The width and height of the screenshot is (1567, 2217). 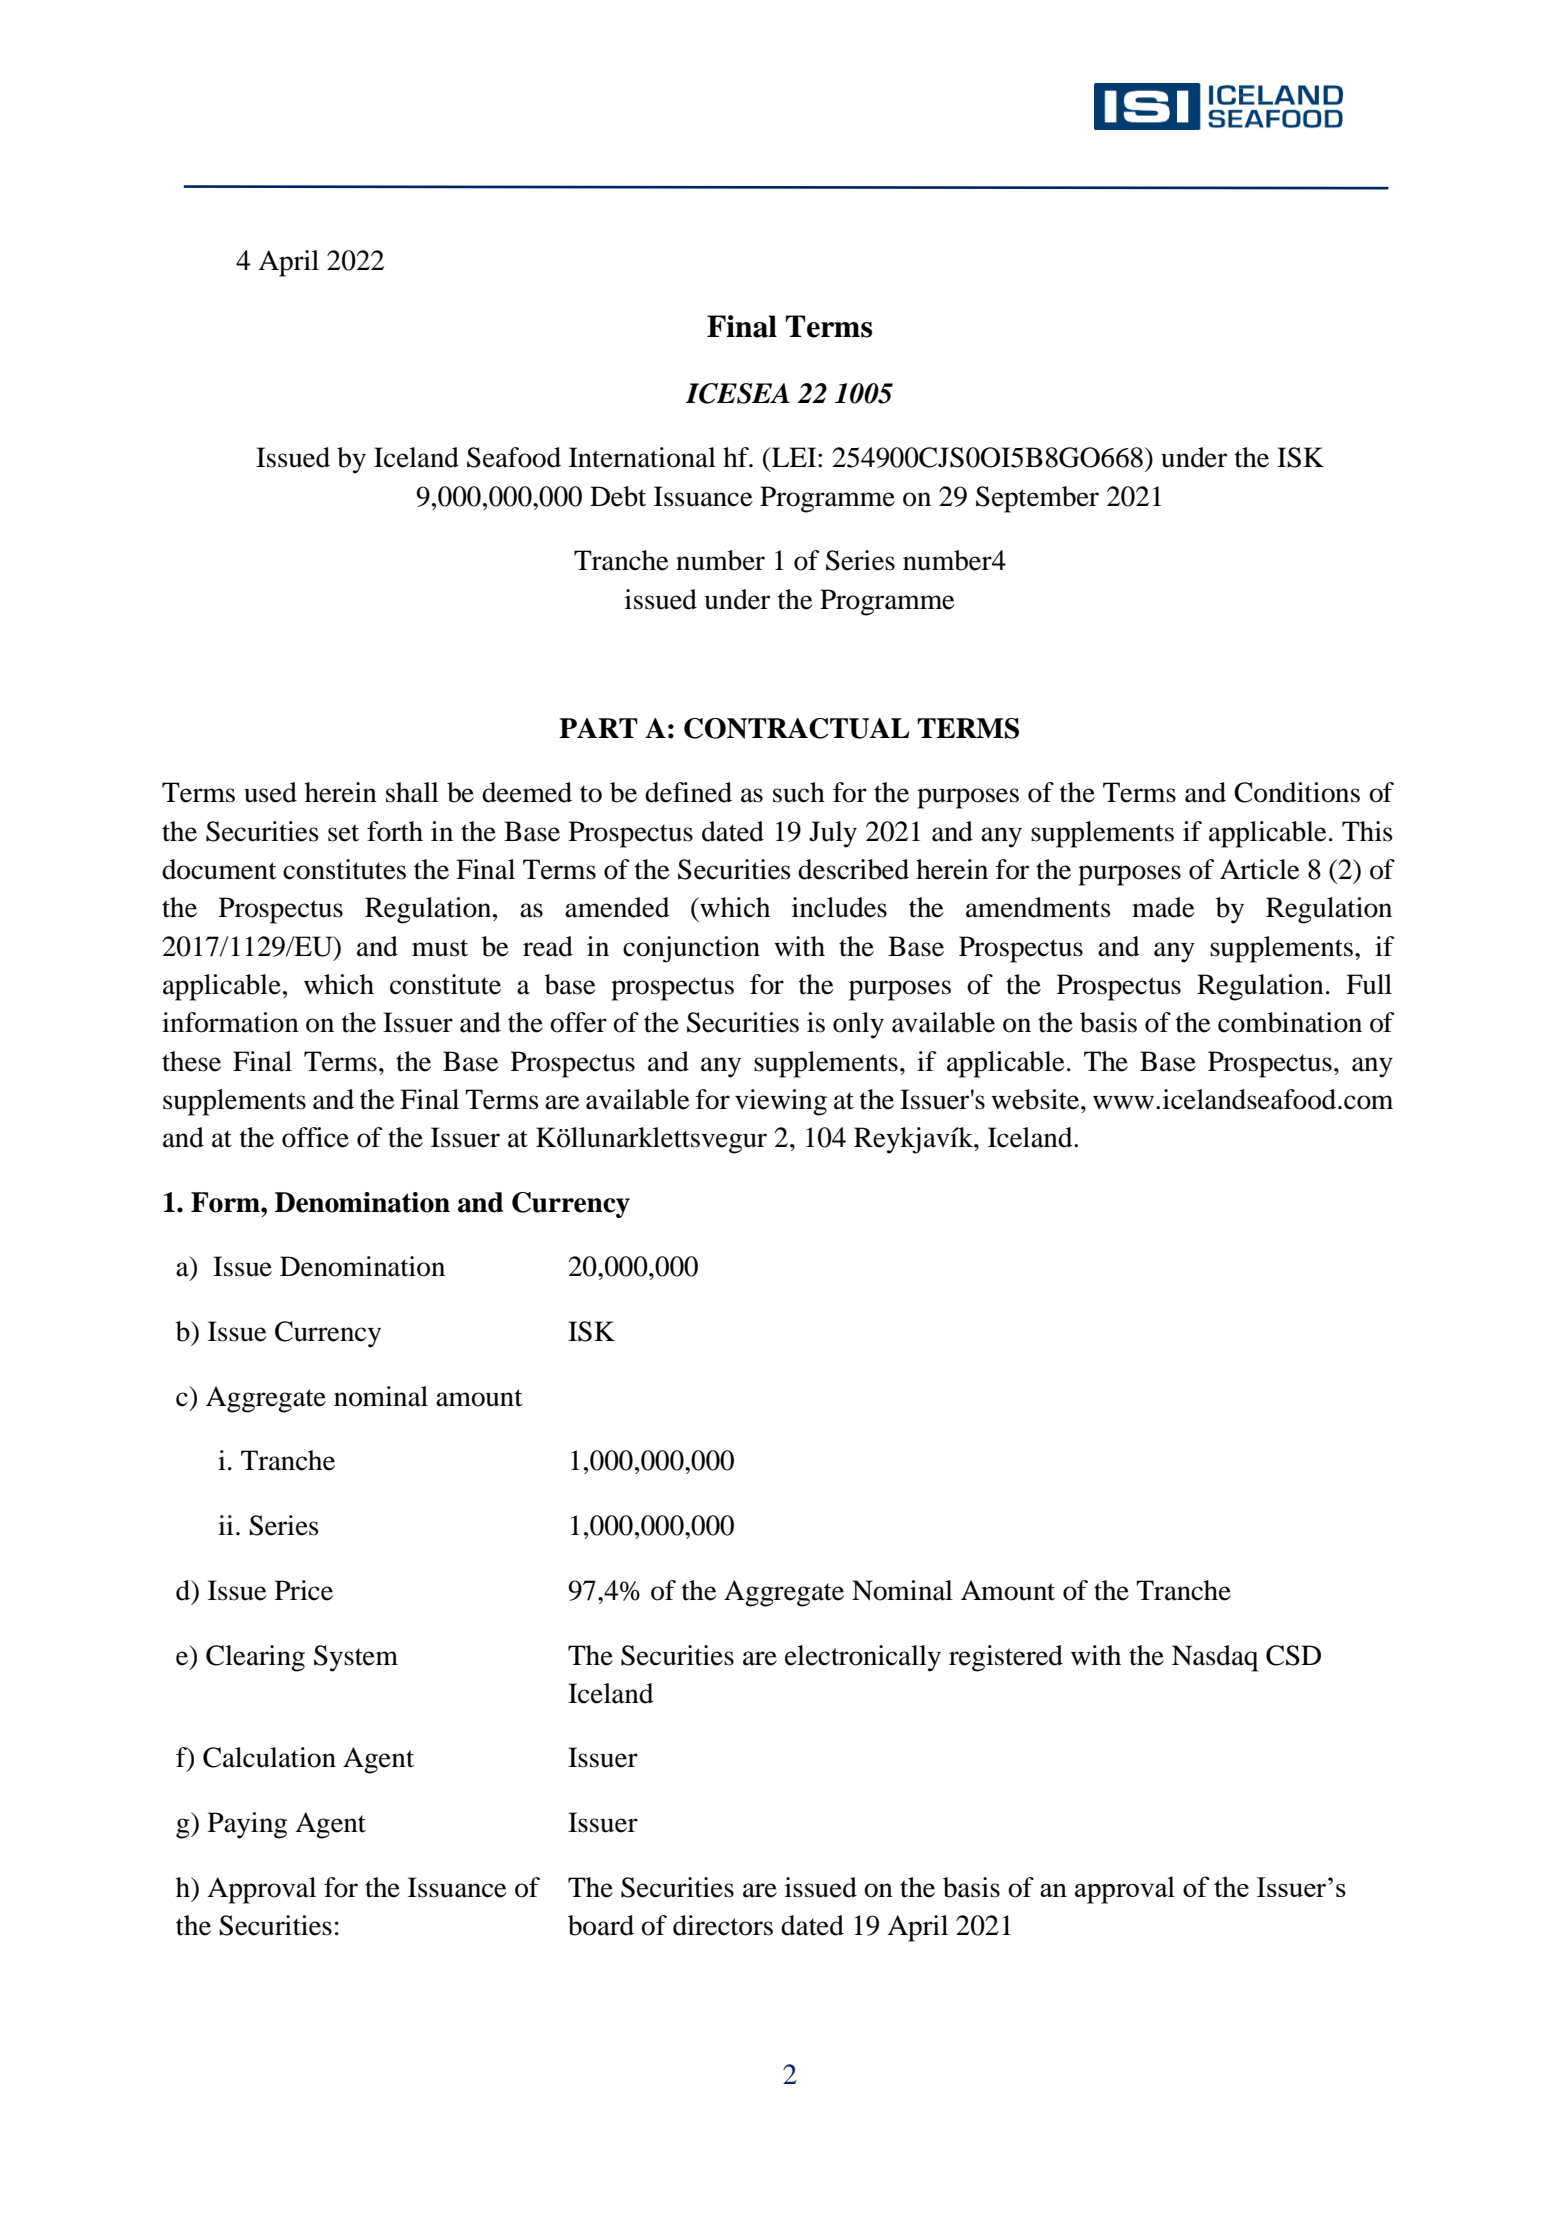 What do you see at coordinates (1037, 499) in the screenshot?
I see `September` at bounding box center [1037, 499].
